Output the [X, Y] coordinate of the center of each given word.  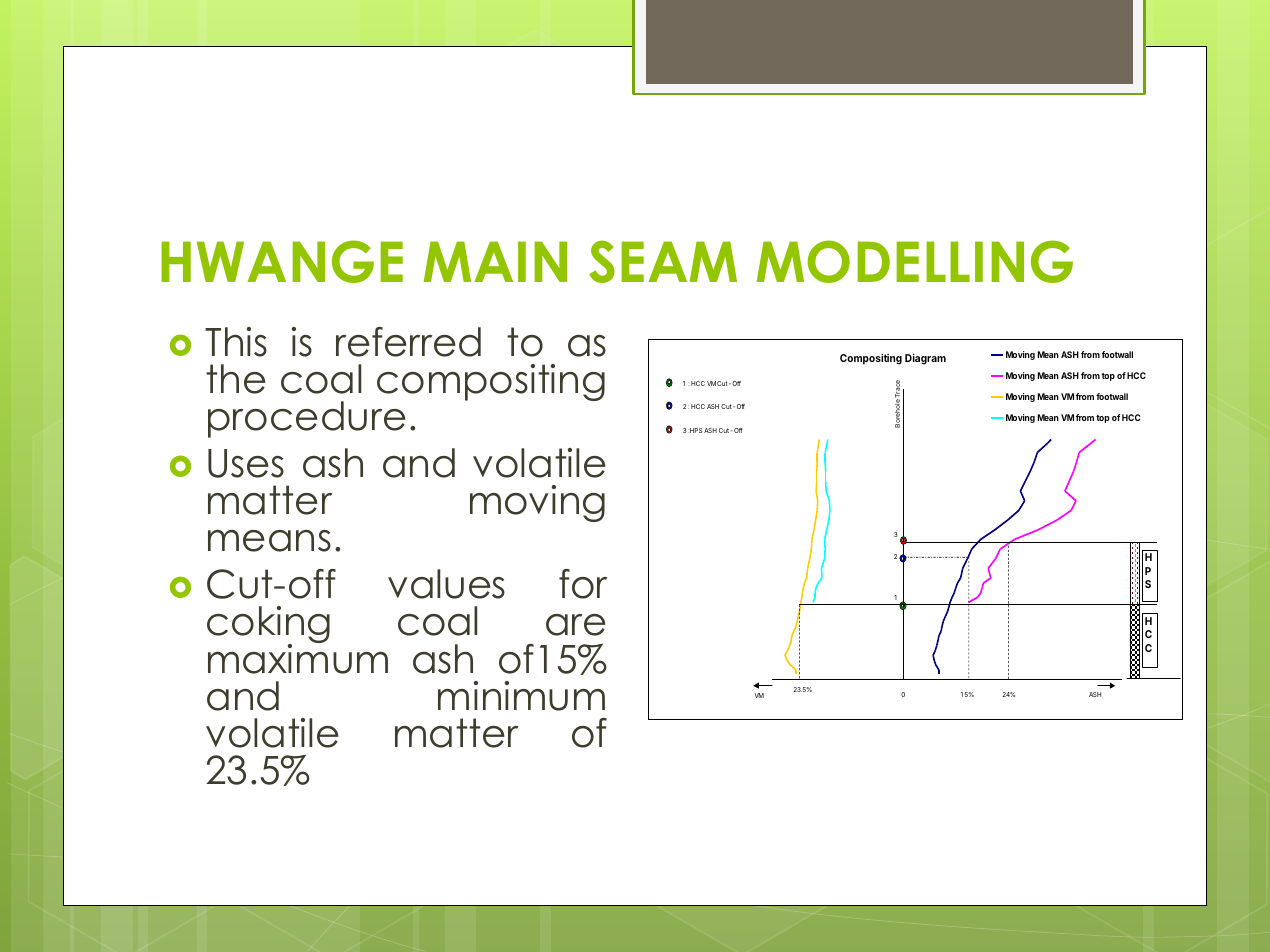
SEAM [663, 261]
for [583, 584]
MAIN [495, 261]
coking [268, 626]
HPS [695, 430]
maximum [298, 657]
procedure [307, 419]
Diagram [925, 359]
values [446, 584]
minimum [521, 696]
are [576, 625]
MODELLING [914, 261]
